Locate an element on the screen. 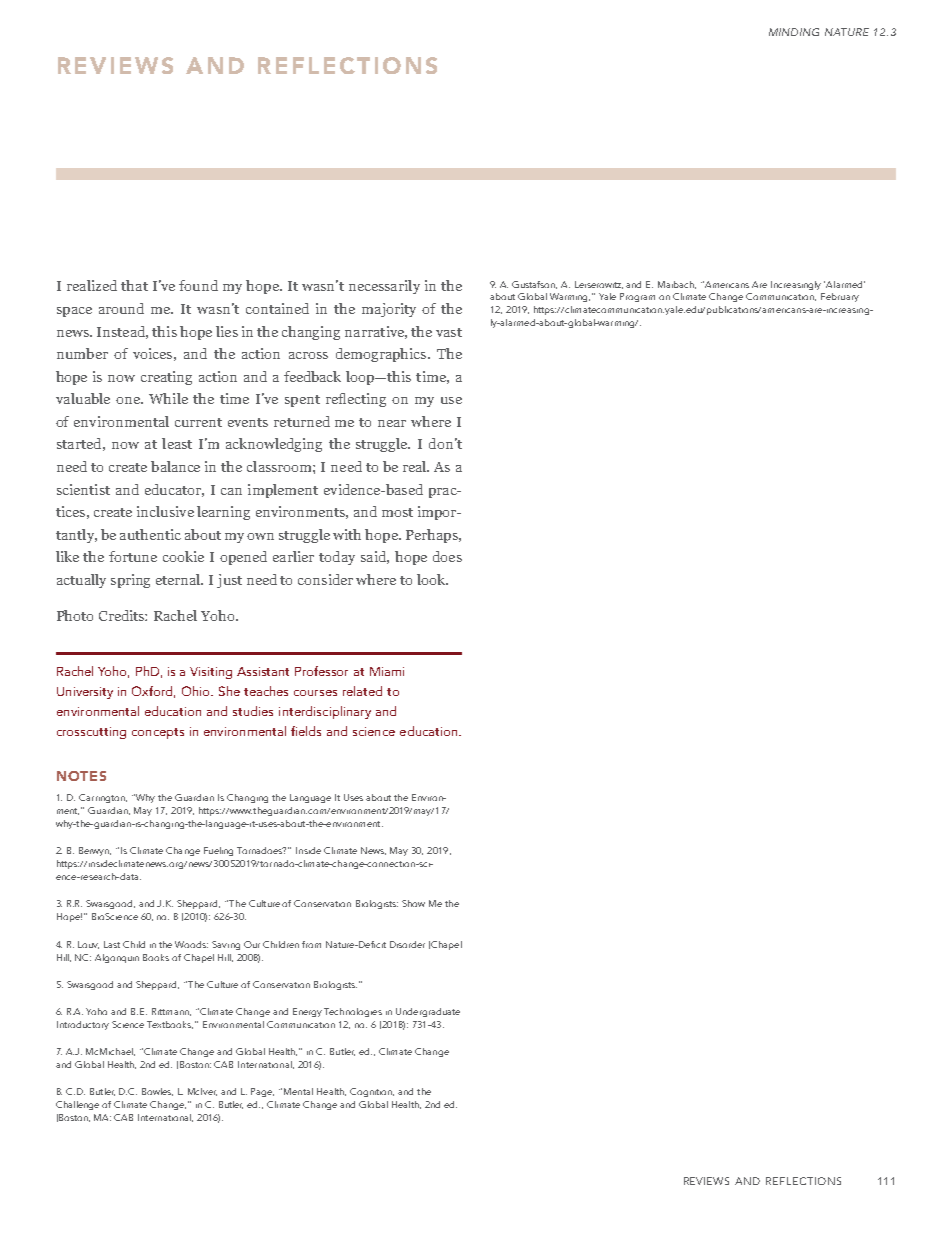 This screenshot has height=1233, width=952. concepts is located at coordinates (158, 733).
